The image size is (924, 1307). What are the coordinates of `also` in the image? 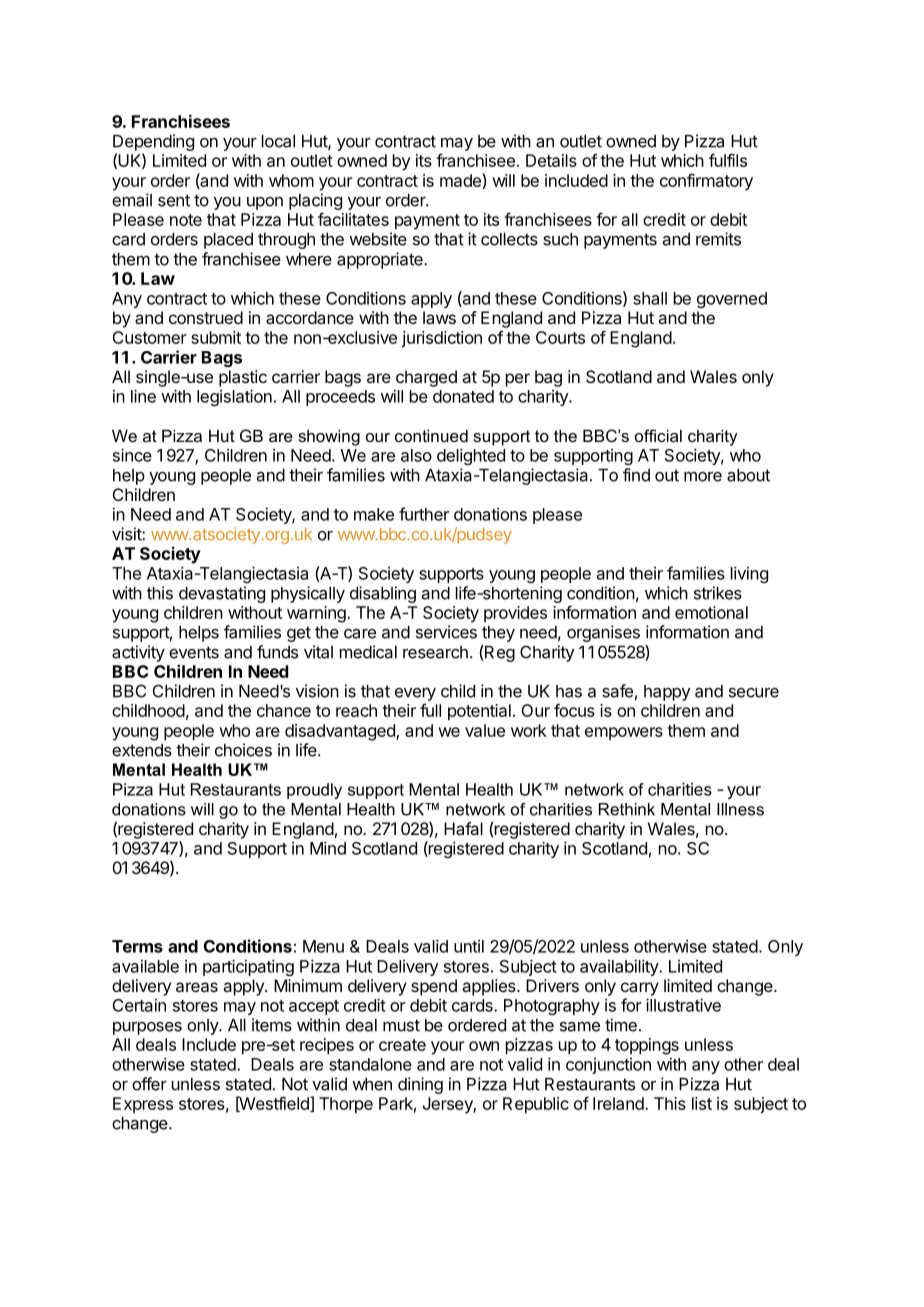 It's located at (416, 455).
